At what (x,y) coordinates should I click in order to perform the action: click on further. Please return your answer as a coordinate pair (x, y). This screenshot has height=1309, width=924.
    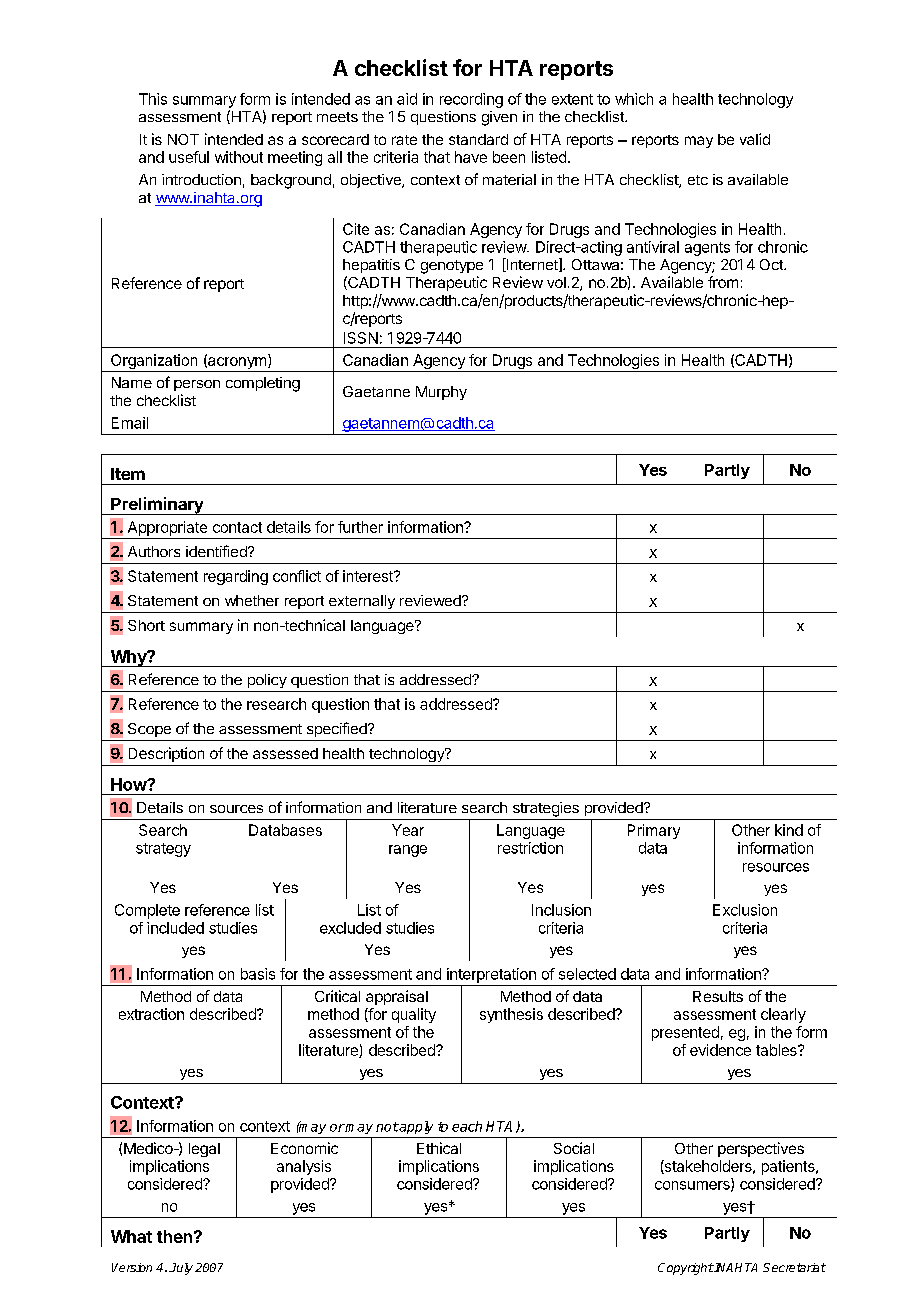
    Looking at the image, I should click on (360, 527).
